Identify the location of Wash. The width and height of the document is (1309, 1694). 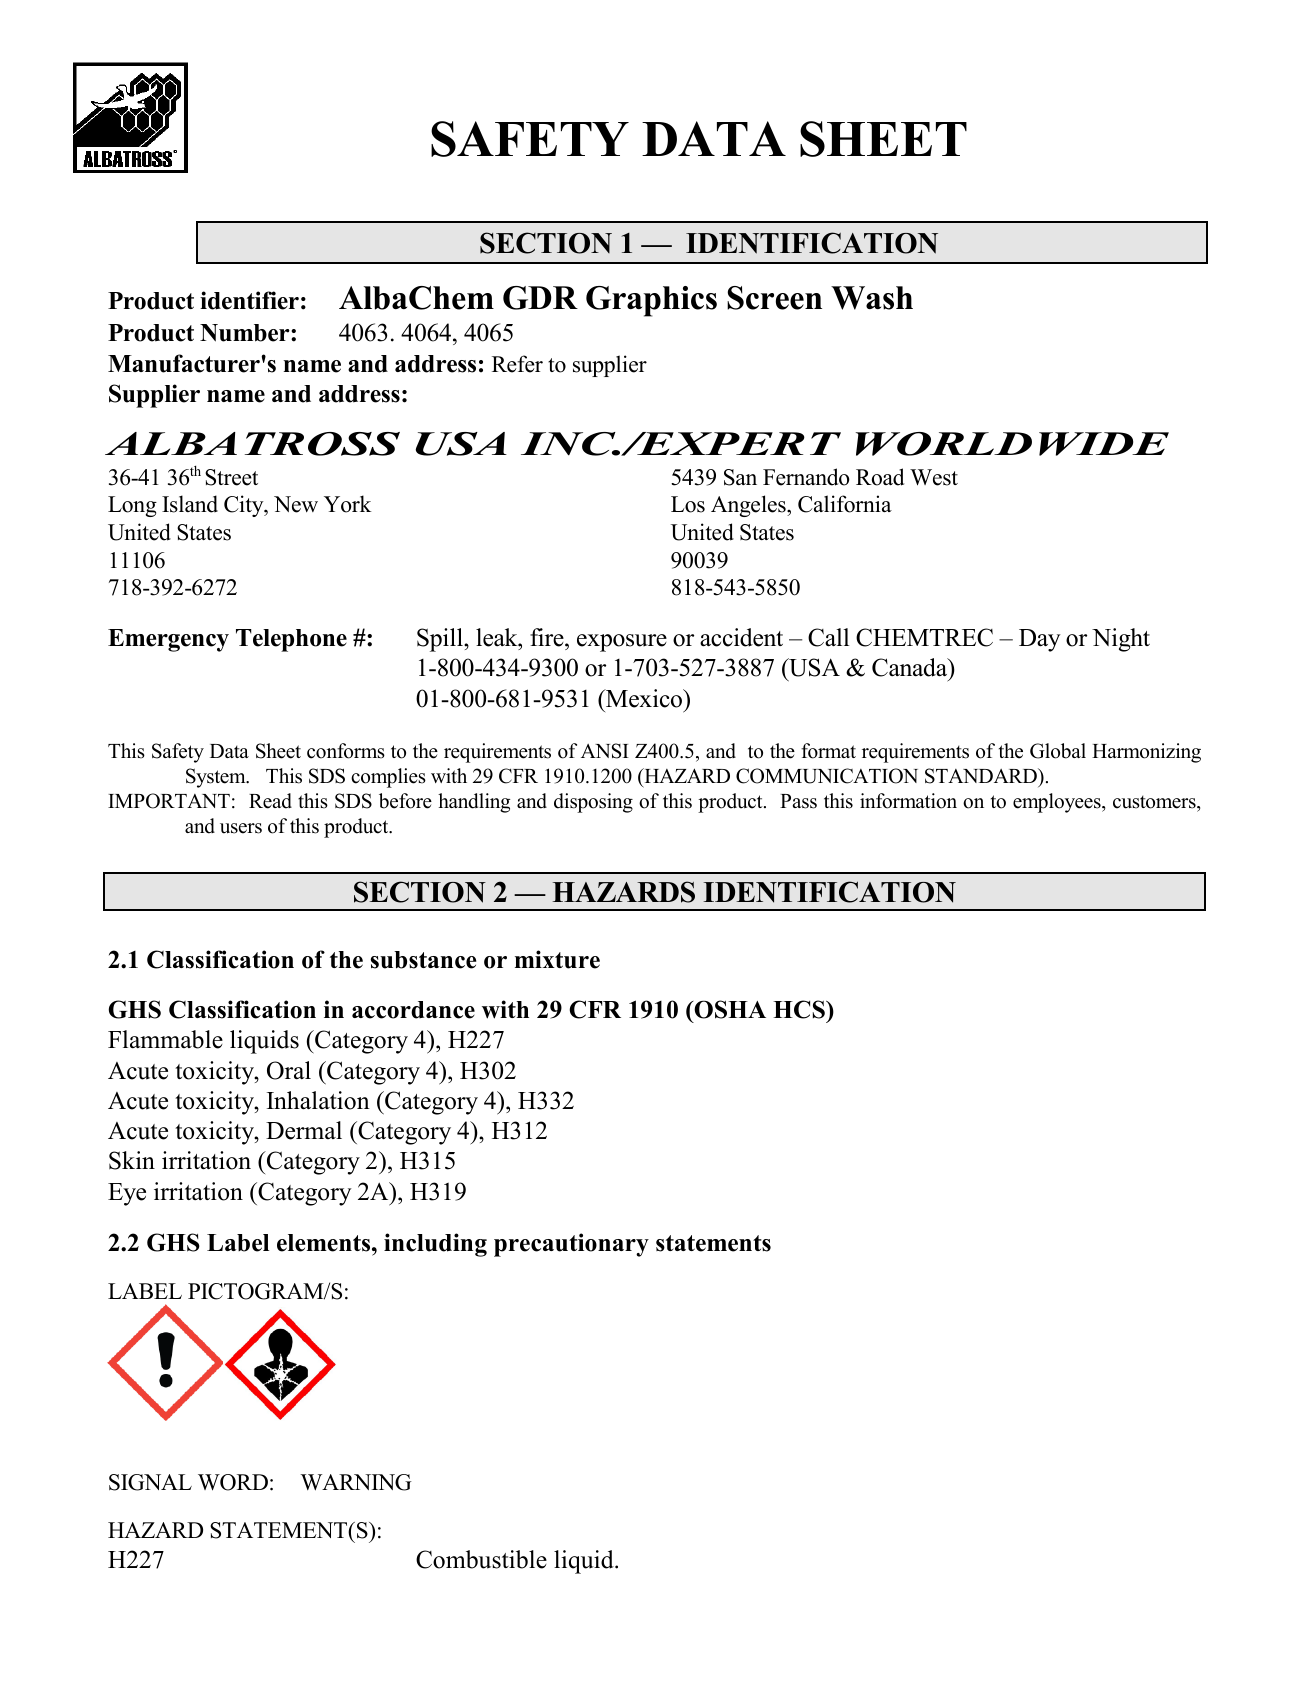
(872, 298).
